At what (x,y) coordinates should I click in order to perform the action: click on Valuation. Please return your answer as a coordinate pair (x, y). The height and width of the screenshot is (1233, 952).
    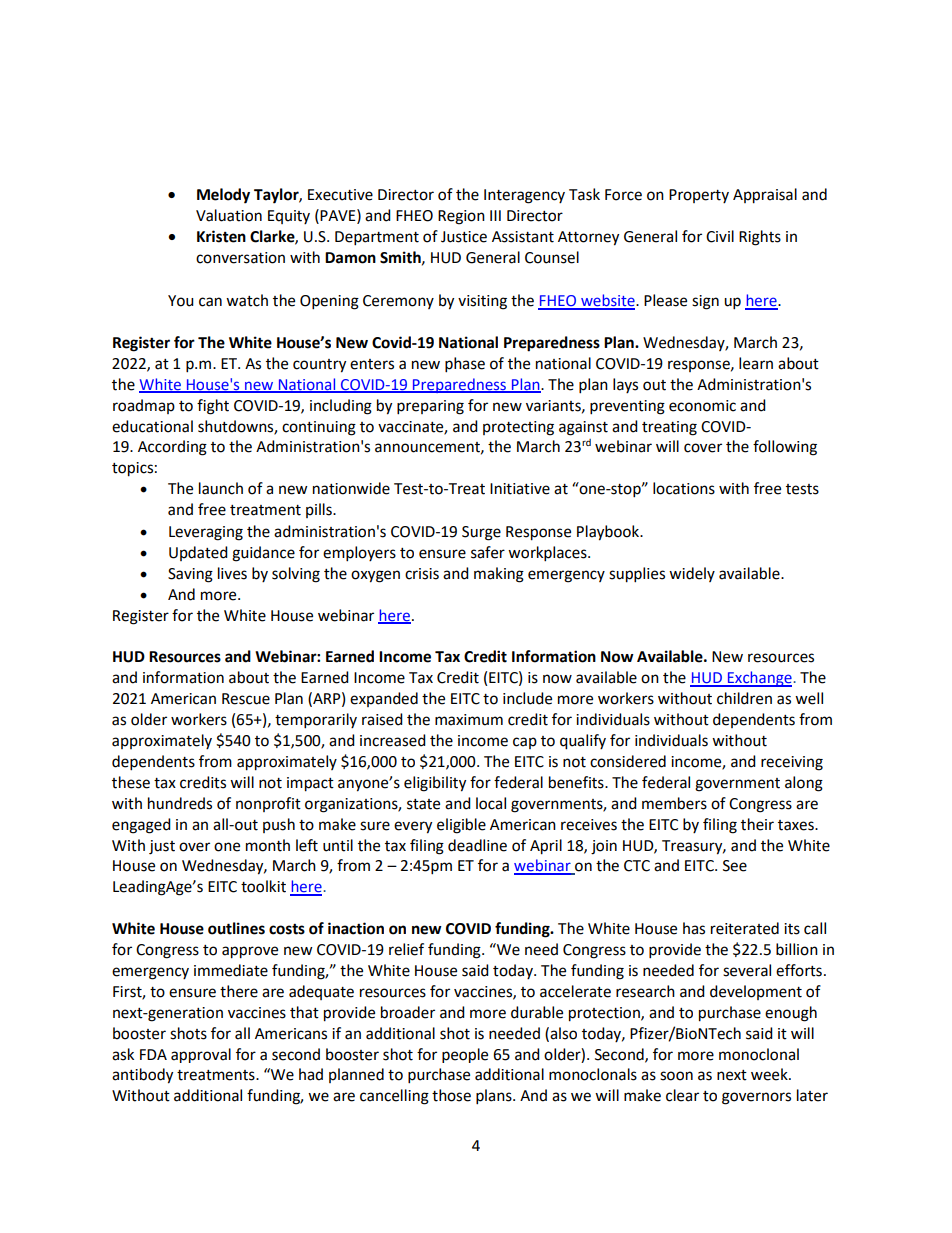
    Looking at the image, I should click on (229, 215).
